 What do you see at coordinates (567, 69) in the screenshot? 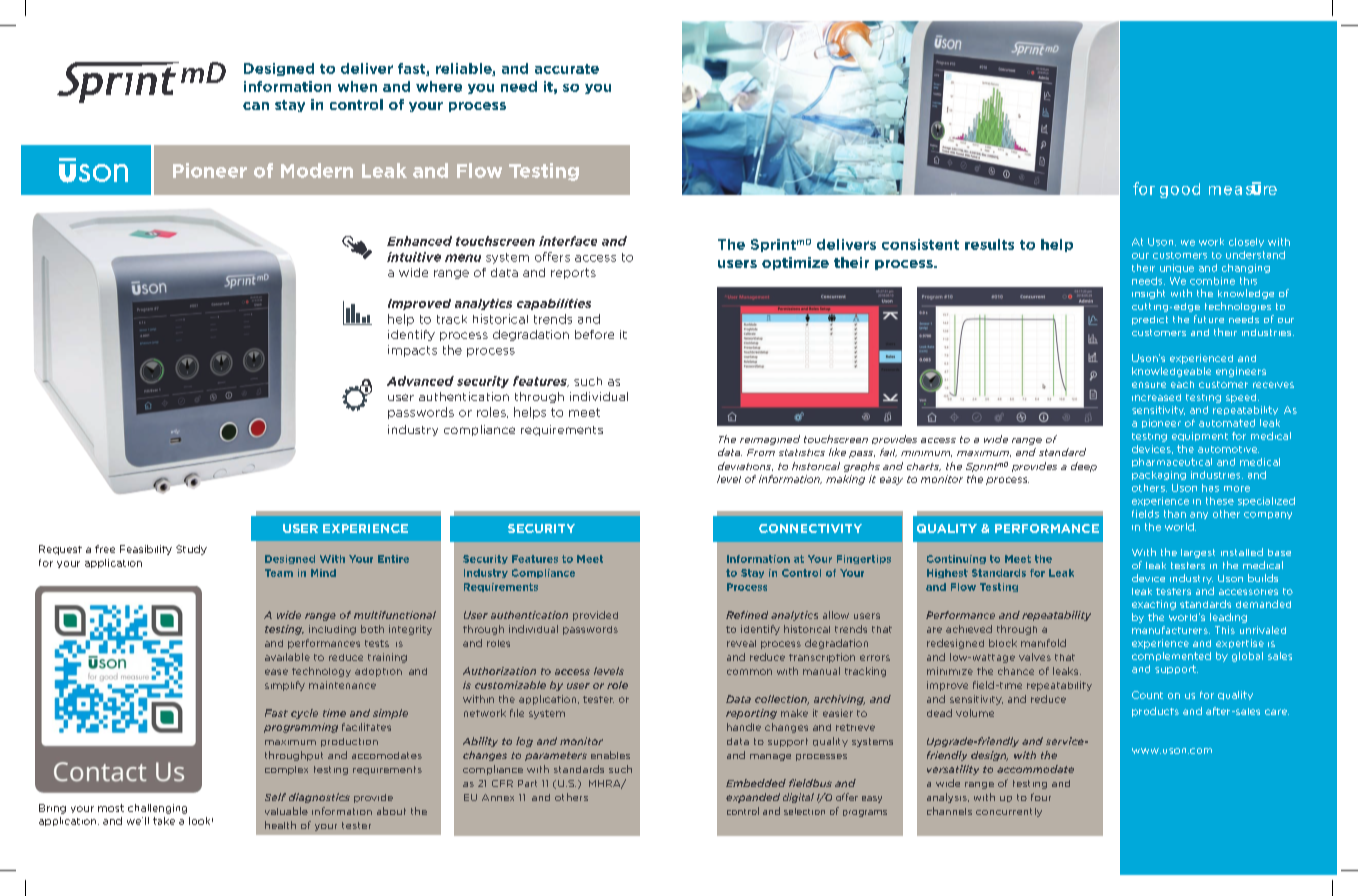
I see `accurate` at bounding box center [567, 69].
